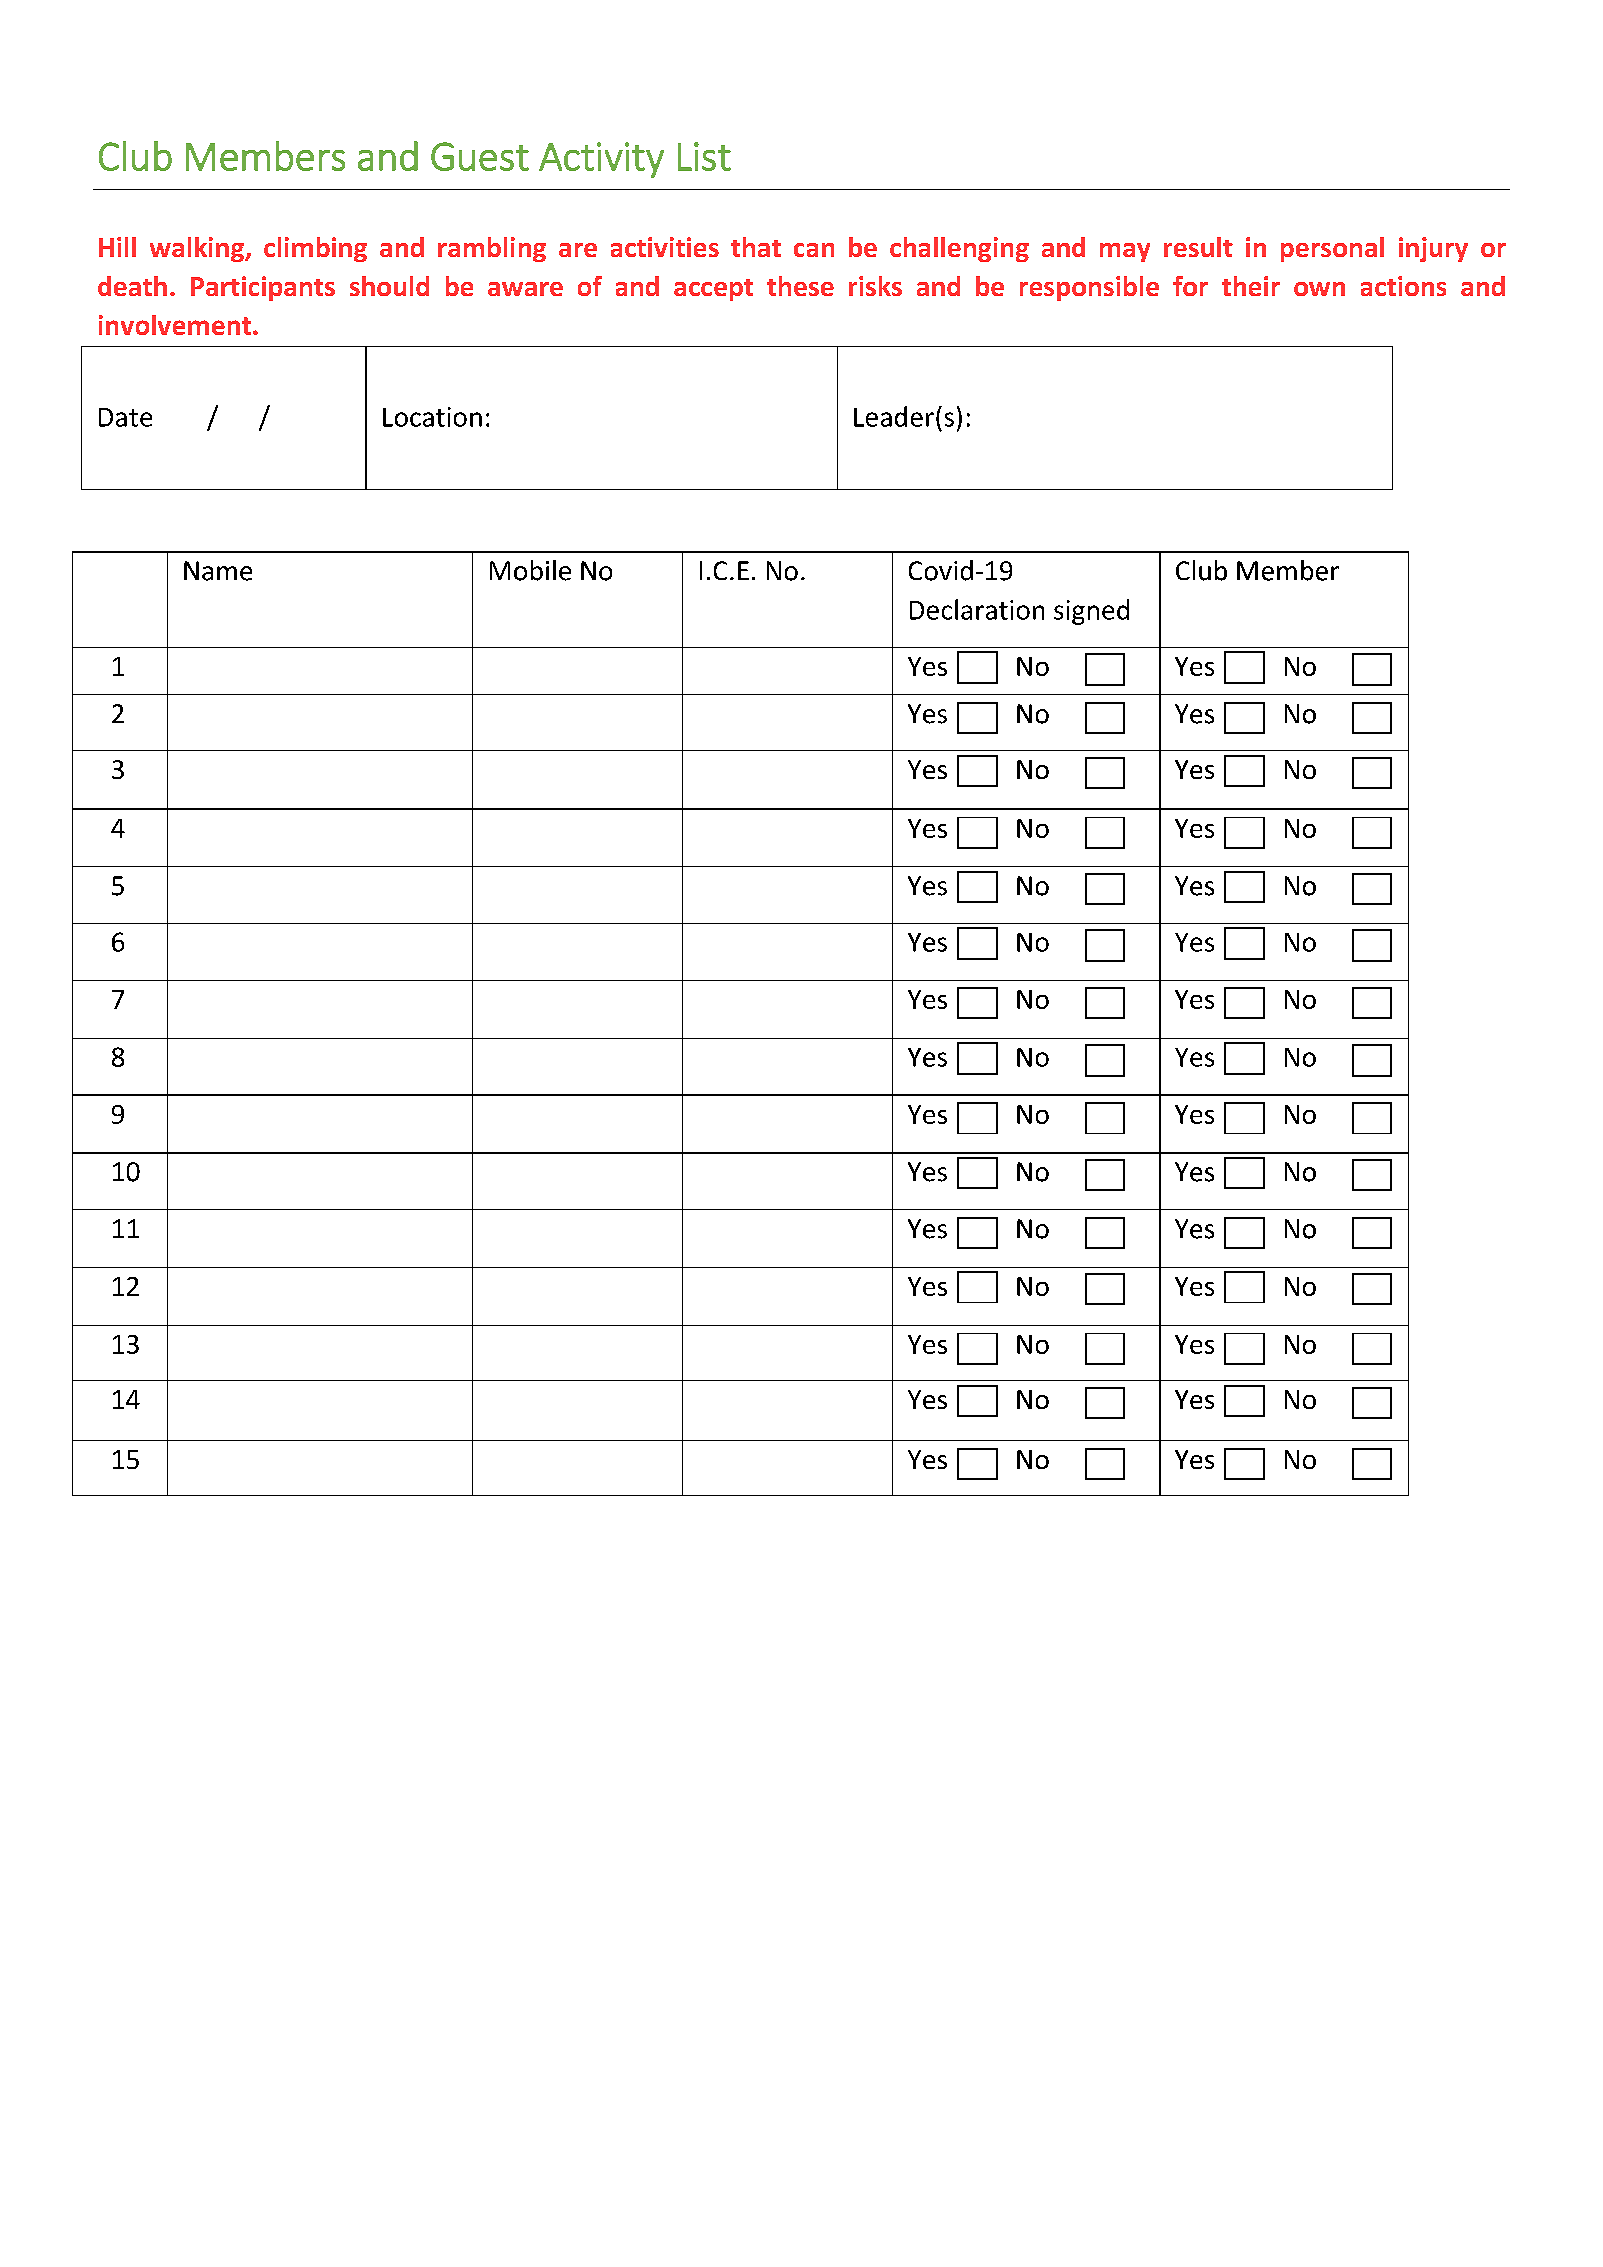 This page has width=1603, height=2267. Describe the element at coordinates (1198, 247) in the page. I see `result` at that location.
